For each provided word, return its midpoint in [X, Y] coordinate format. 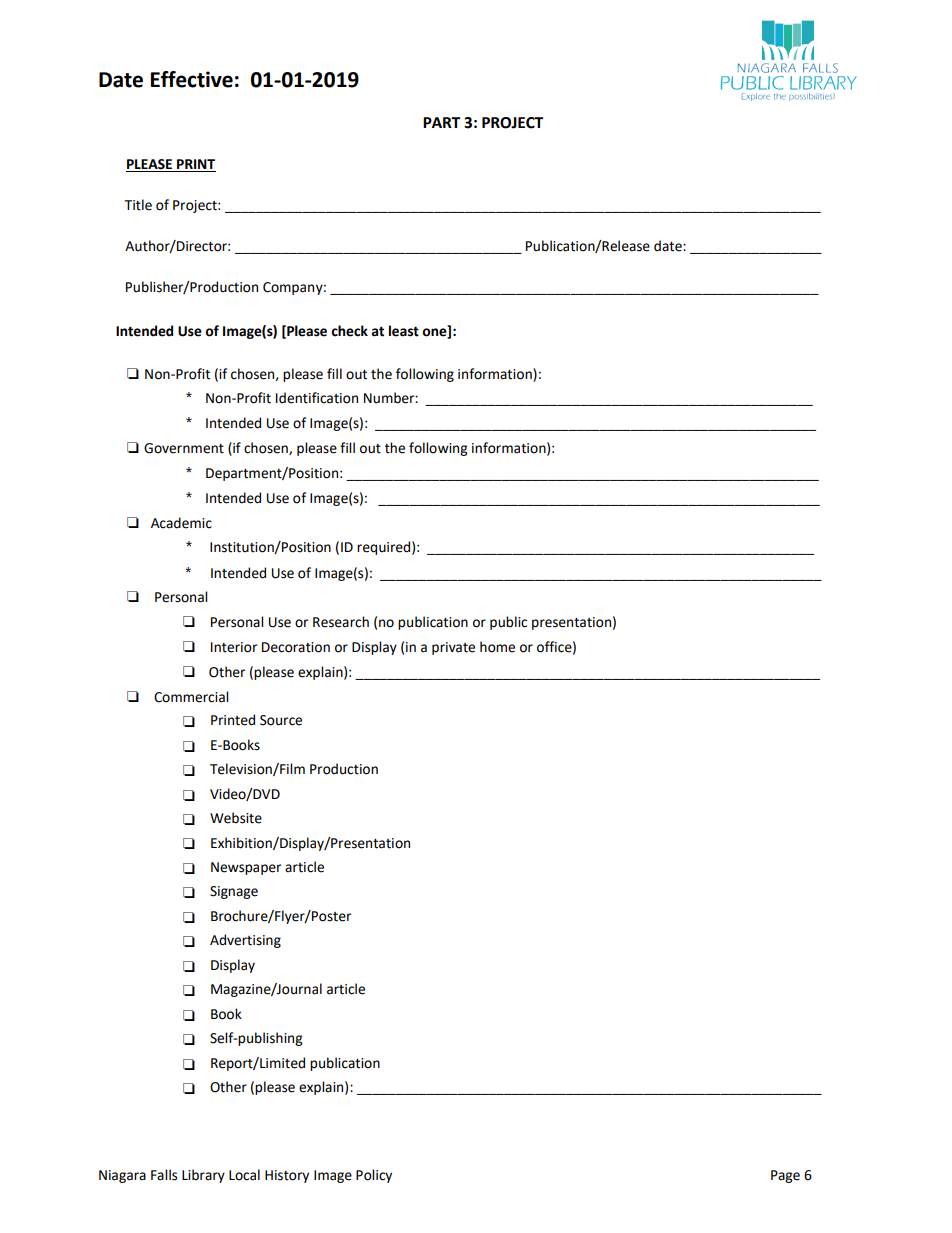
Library [203, 1176]
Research [341, 622]
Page [785, 1176]
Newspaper [246, 868]
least [404, 331]
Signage [234, 892]
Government [184, 448]
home [497, 647]
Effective [192, 79]
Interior [234, 647]
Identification [317, 398]
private [453, 648]
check [349, 331]
